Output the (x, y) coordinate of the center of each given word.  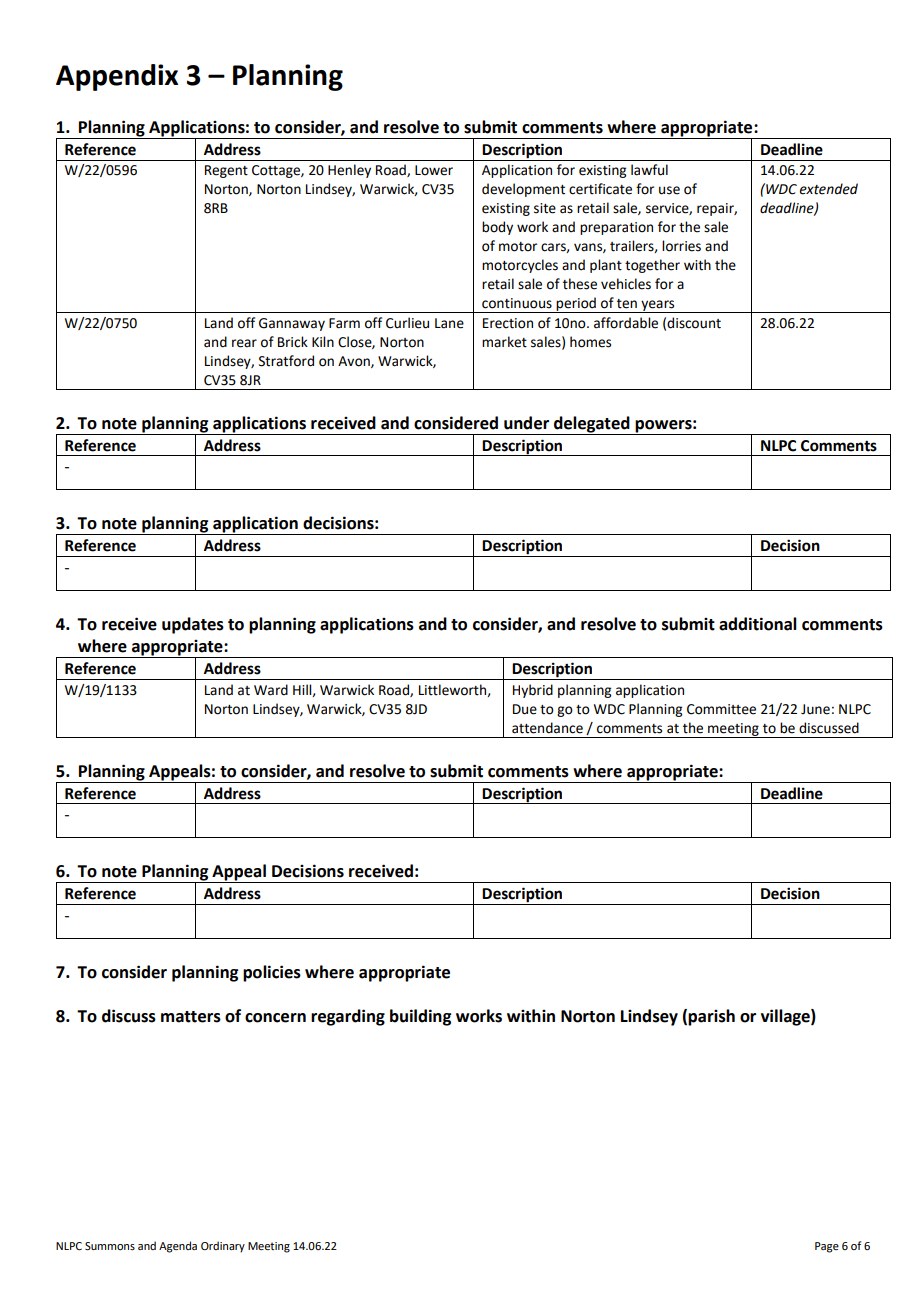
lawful (649, 170)
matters (191, 1017)
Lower (434, 170)
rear (244, 343)
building (420, 1017)
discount (694, 323)
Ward (271, 690)
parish (711, 1017)
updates (193, 625)
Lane (449, 323)
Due (525, 709)
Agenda (178, 1247)
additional (758, 624)
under (526, 423)
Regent (226, 171)
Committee (721, 709)
